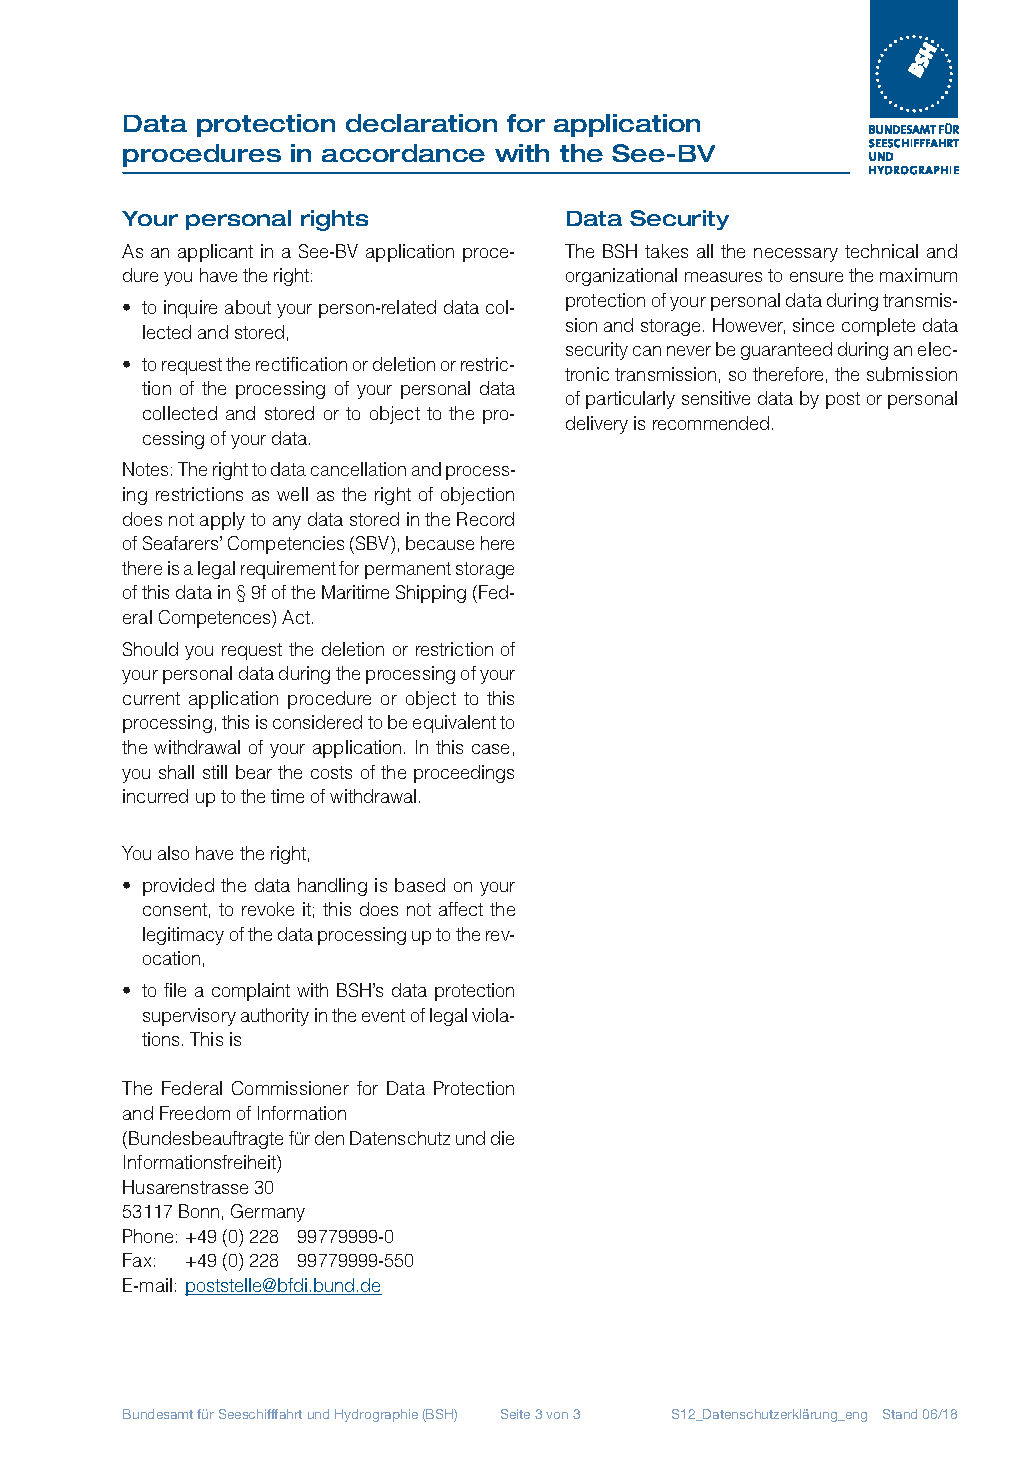  Describe the element at coordinates (490, 749) in the screenshot. I see `case` at that location.
